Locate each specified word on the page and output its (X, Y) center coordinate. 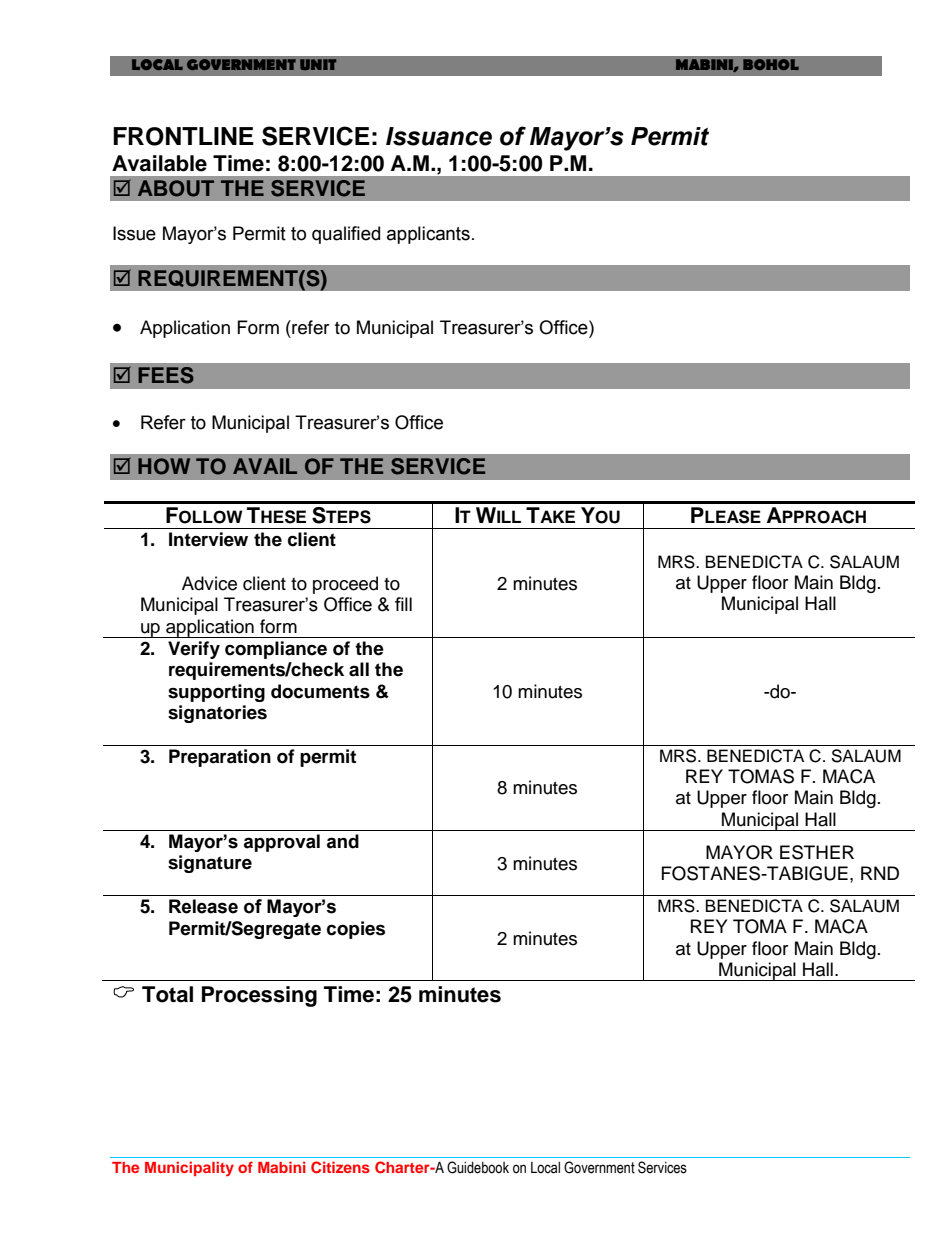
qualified (346, 235)
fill (403, 604)
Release (203, 906)
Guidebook (478, 1167)
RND (880, 873)
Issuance (439, 136)
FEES (166, 375)
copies (356, 930)
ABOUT (176, 188)
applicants (428, 235)
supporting (216, 693)
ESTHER (817, 852)
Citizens (340, 1167)
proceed (345, 585)
